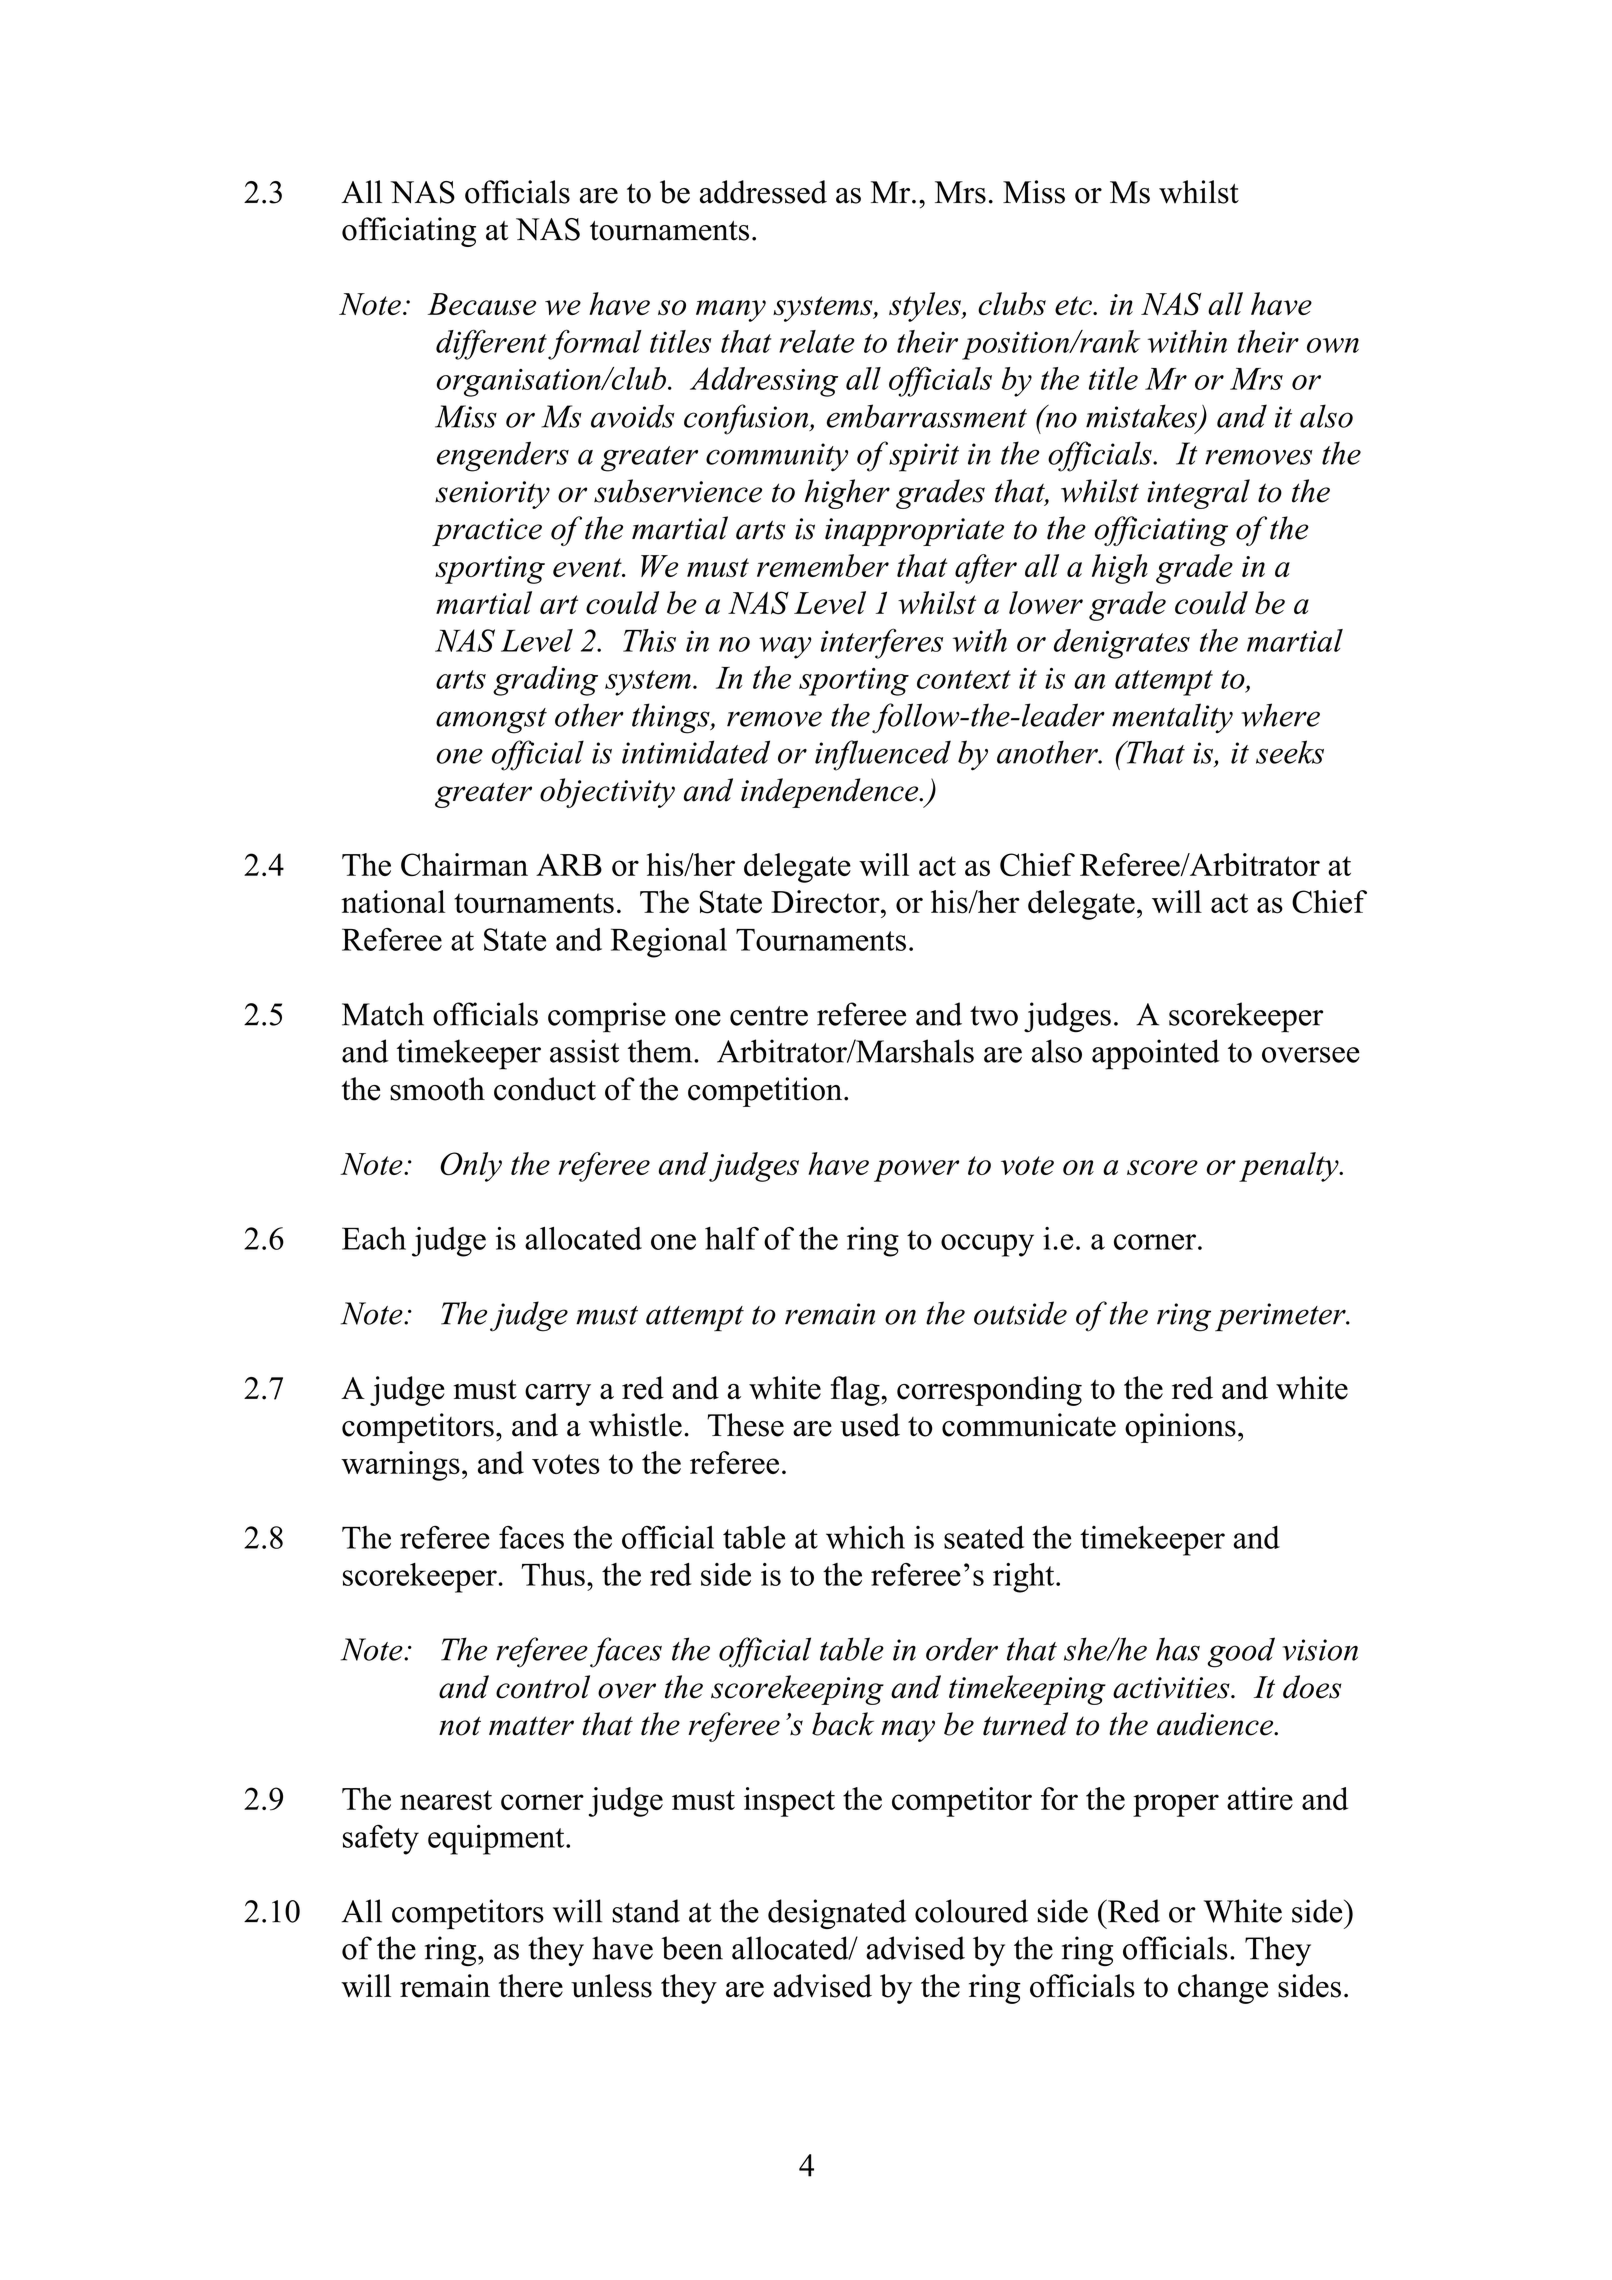  What do you see at coordinates (831, 793) in the image?
I see `independence` at bounding box center [831, 793].
